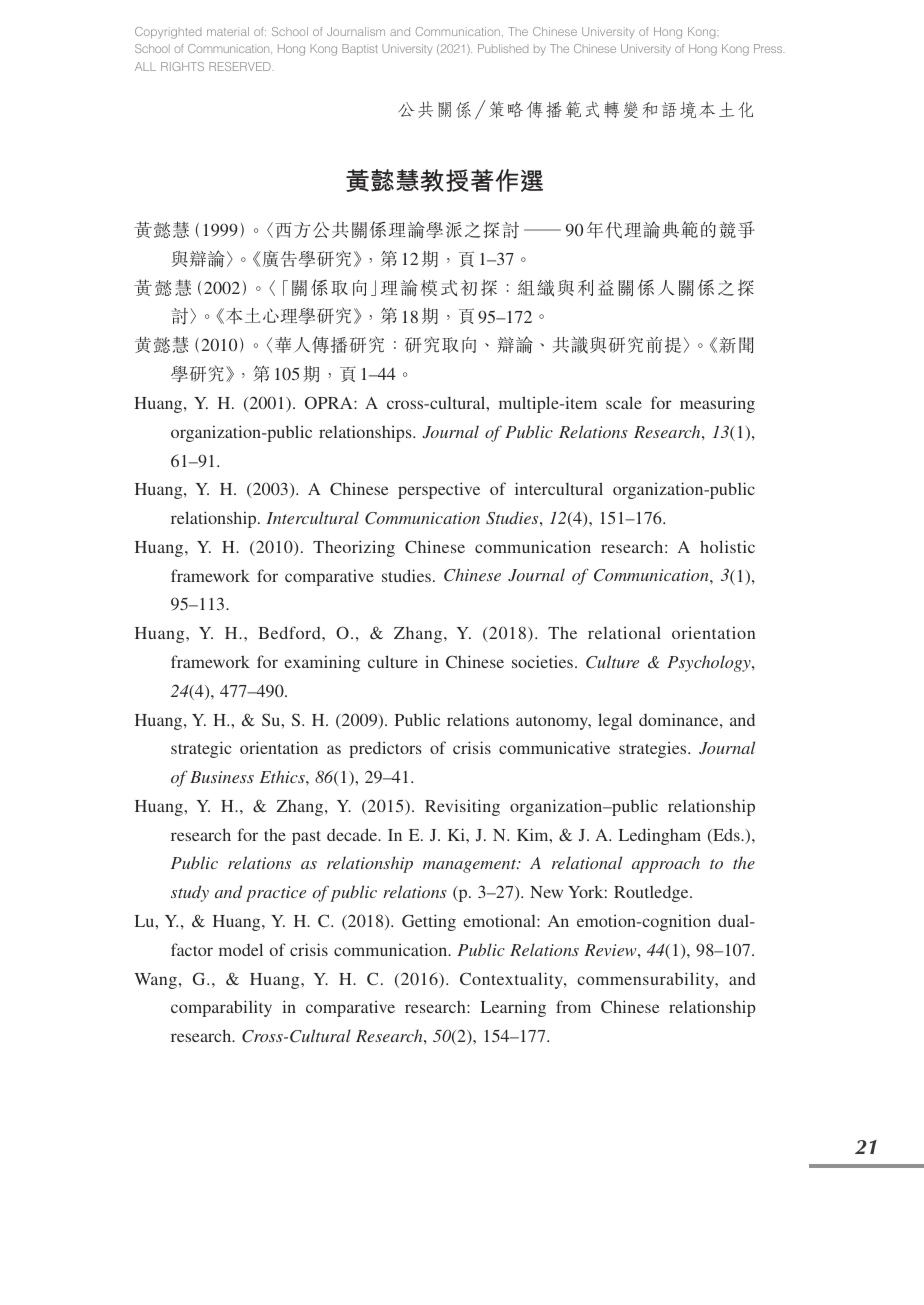 The image size is (924, 1305). I want to click on Published, so click(503, 48).
